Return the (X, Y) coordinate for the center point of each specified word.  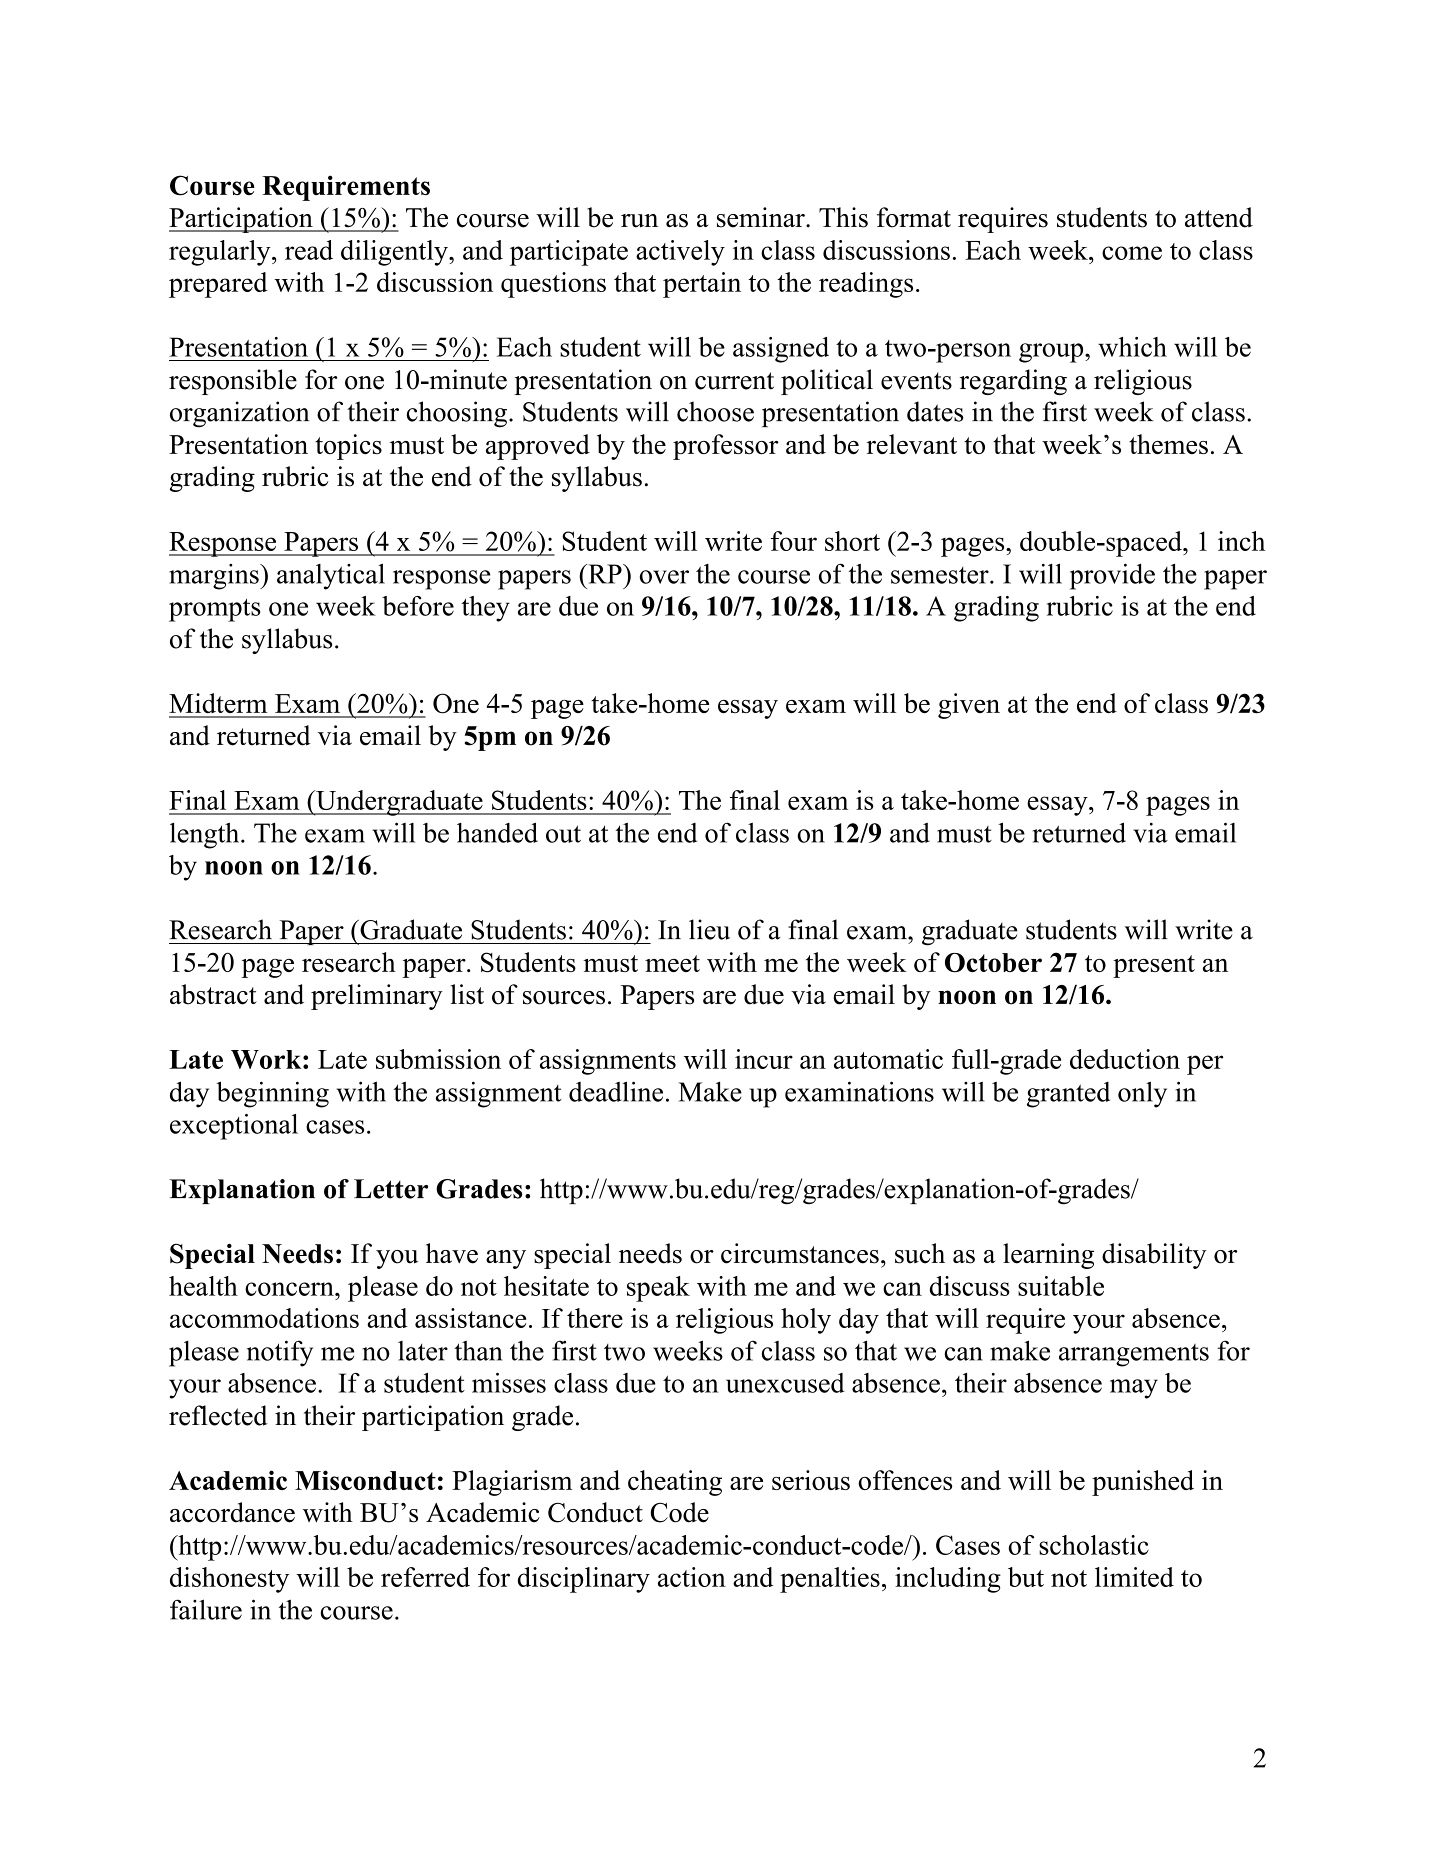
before (418, 606)
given (969, 706)
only (1142, 1094)
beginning (272, 1094)
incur (764, 1059)
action (692, 1577)
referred (425, 1577)
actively (680, 253)
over (664, 577)
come (1132, 253)
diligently (395, 253)
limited (1134, 1577)
